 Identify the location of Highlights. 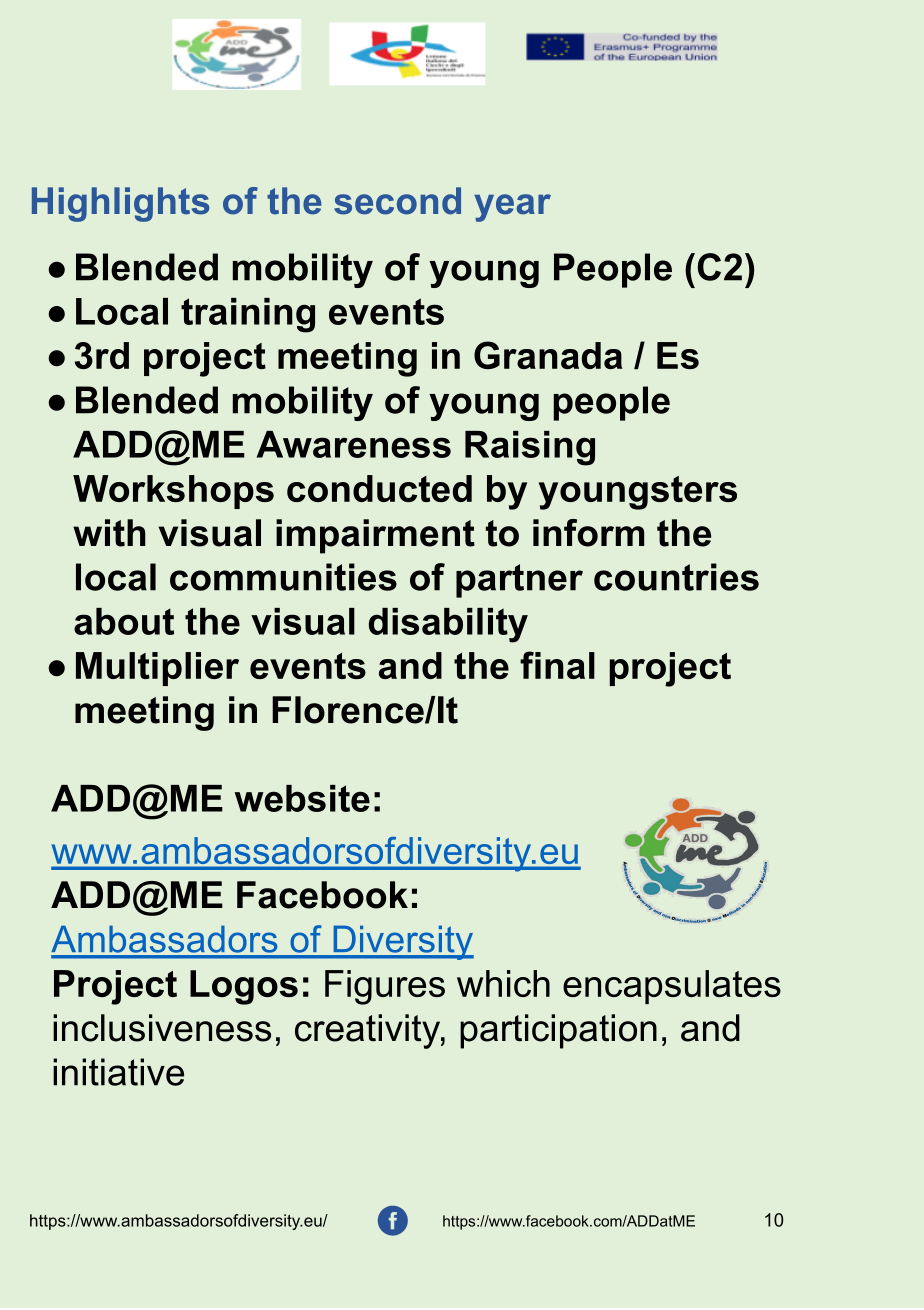
(120, 204).
